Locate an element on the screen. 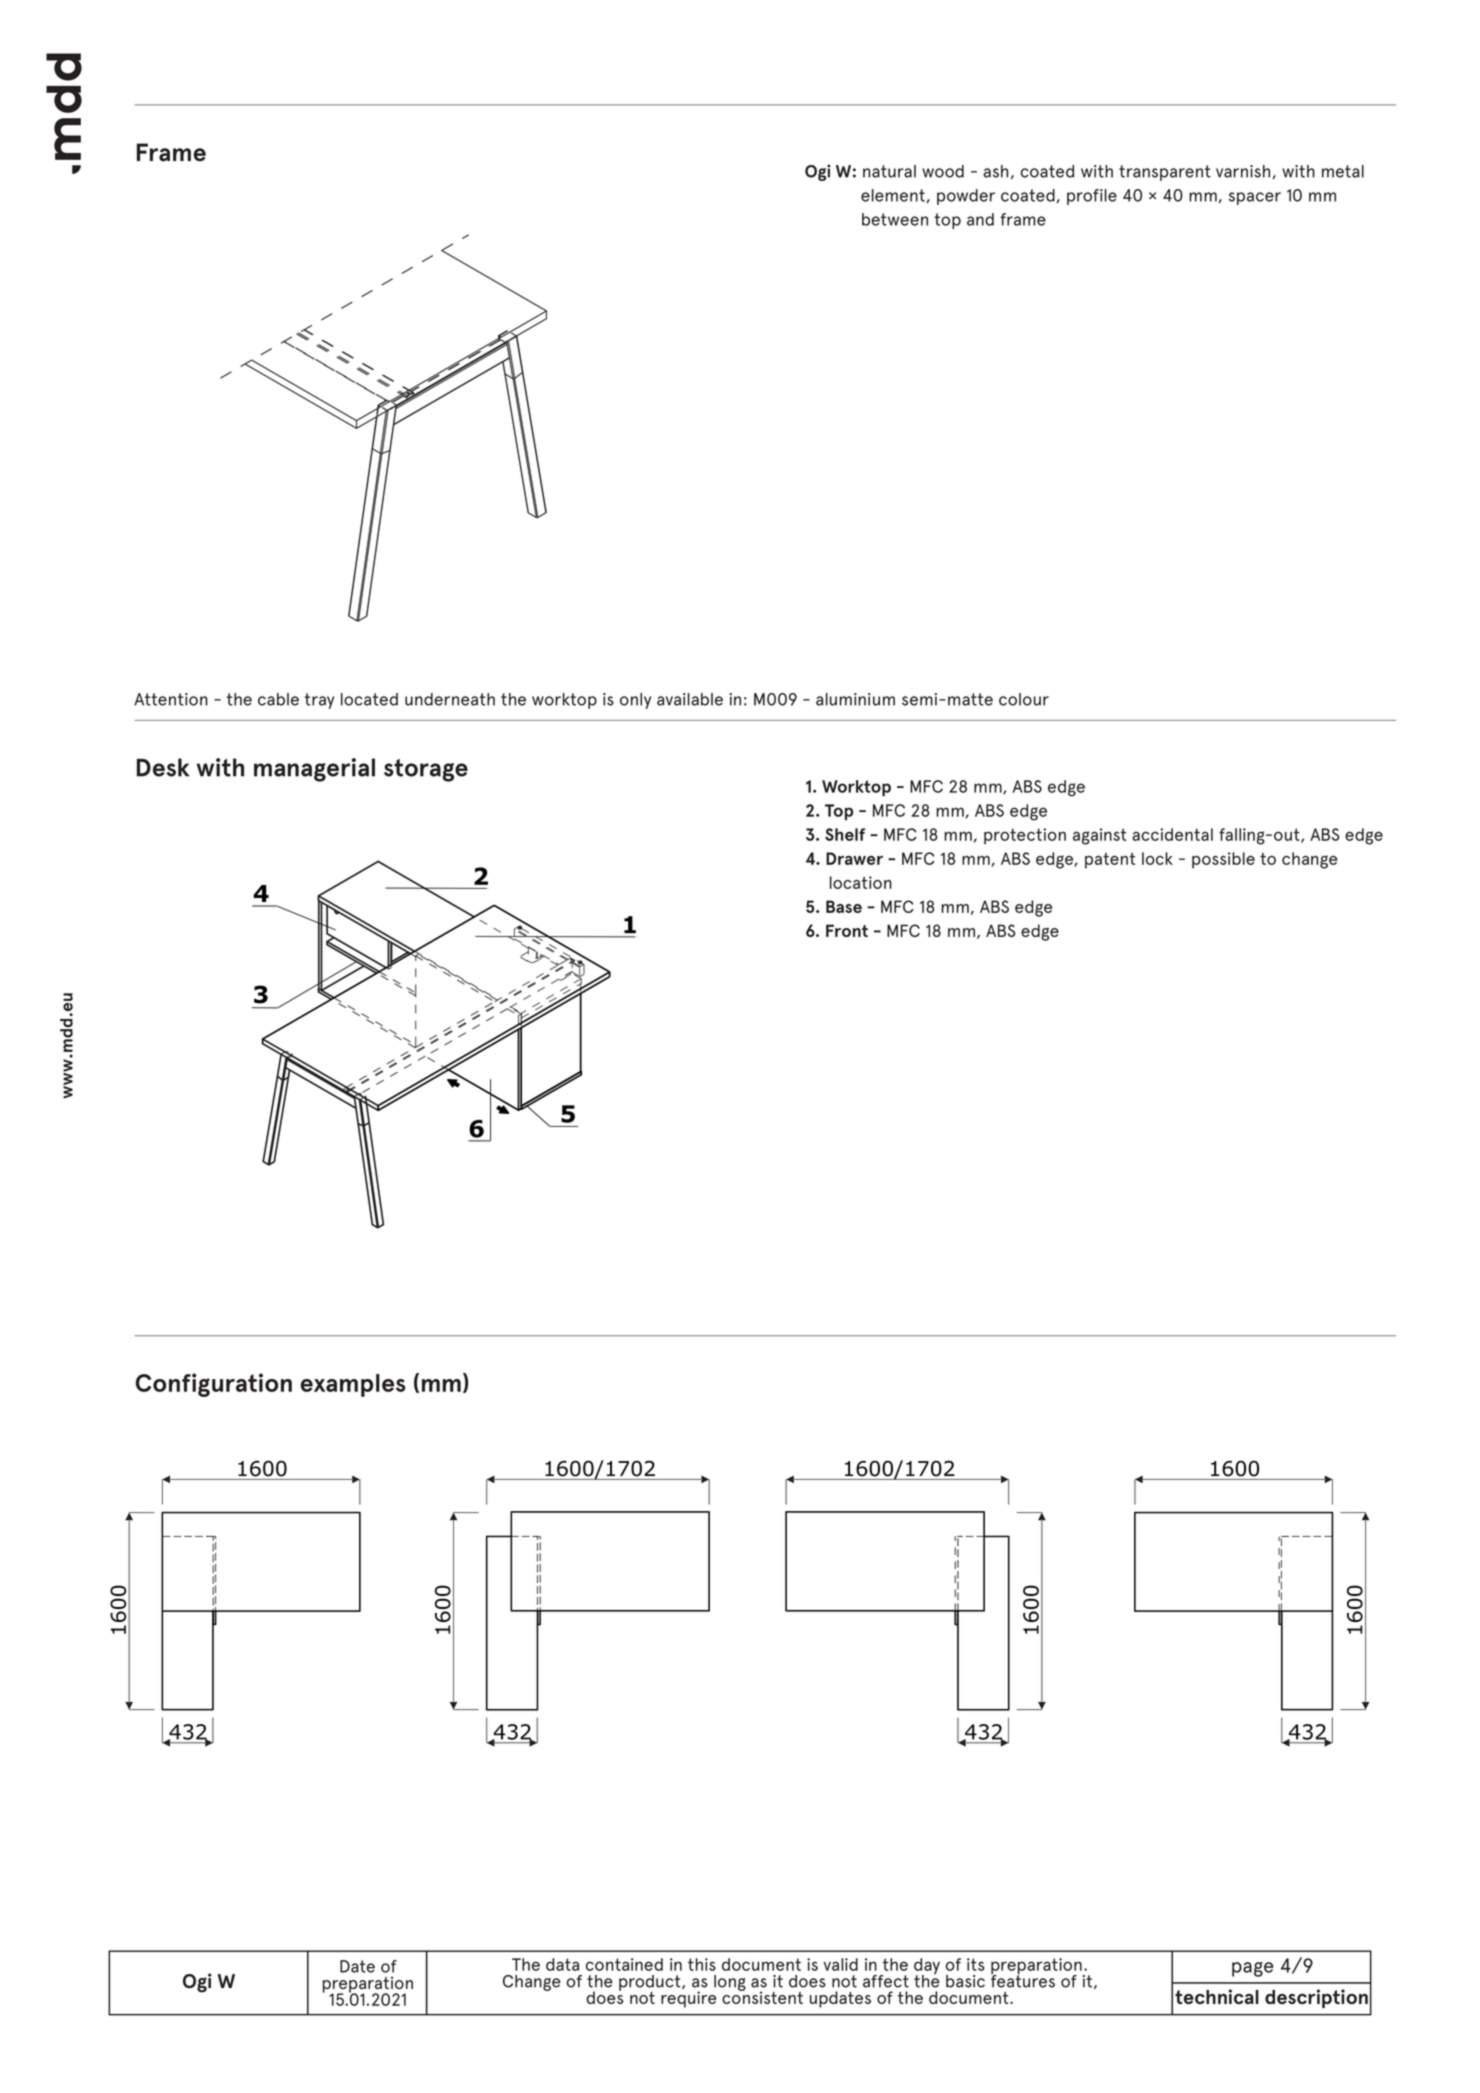 This screenshot has width=1480, height=2093. between is located at coordinates (895, 219).
